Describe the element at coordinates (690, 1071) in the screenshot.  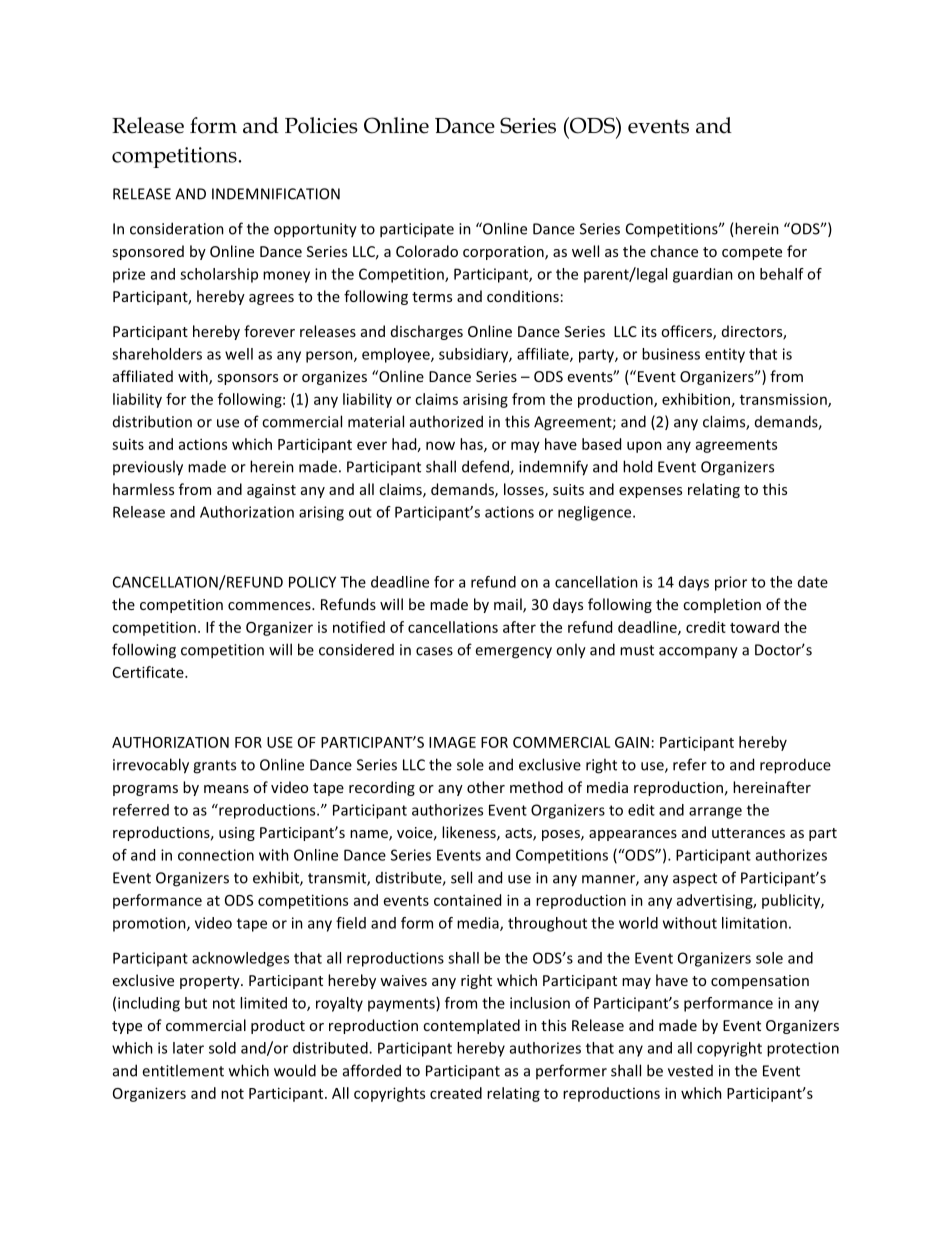
I see `vested` at that location.
